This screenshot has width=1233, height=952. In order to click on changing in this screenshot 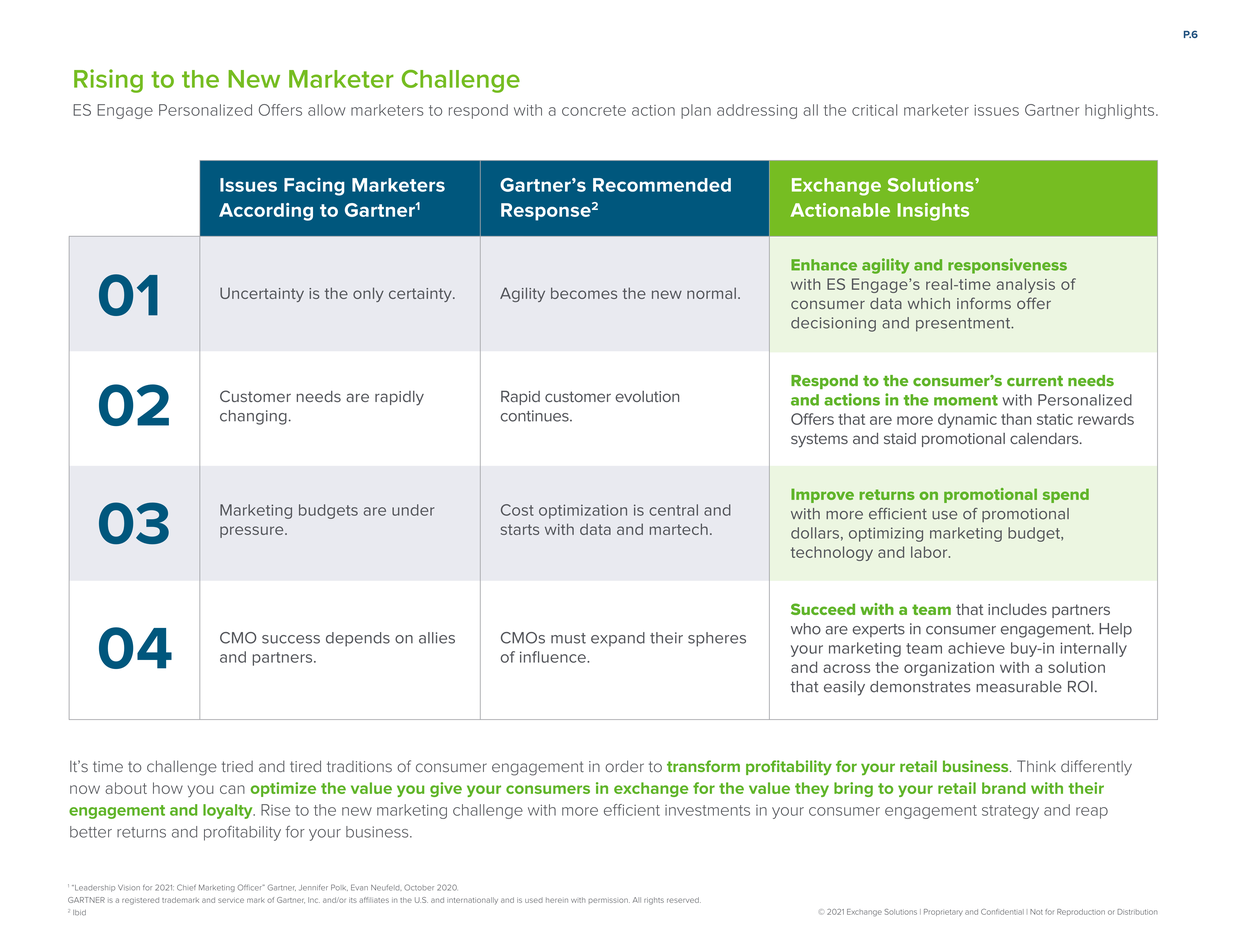, I will do `click(253, 417)`.
